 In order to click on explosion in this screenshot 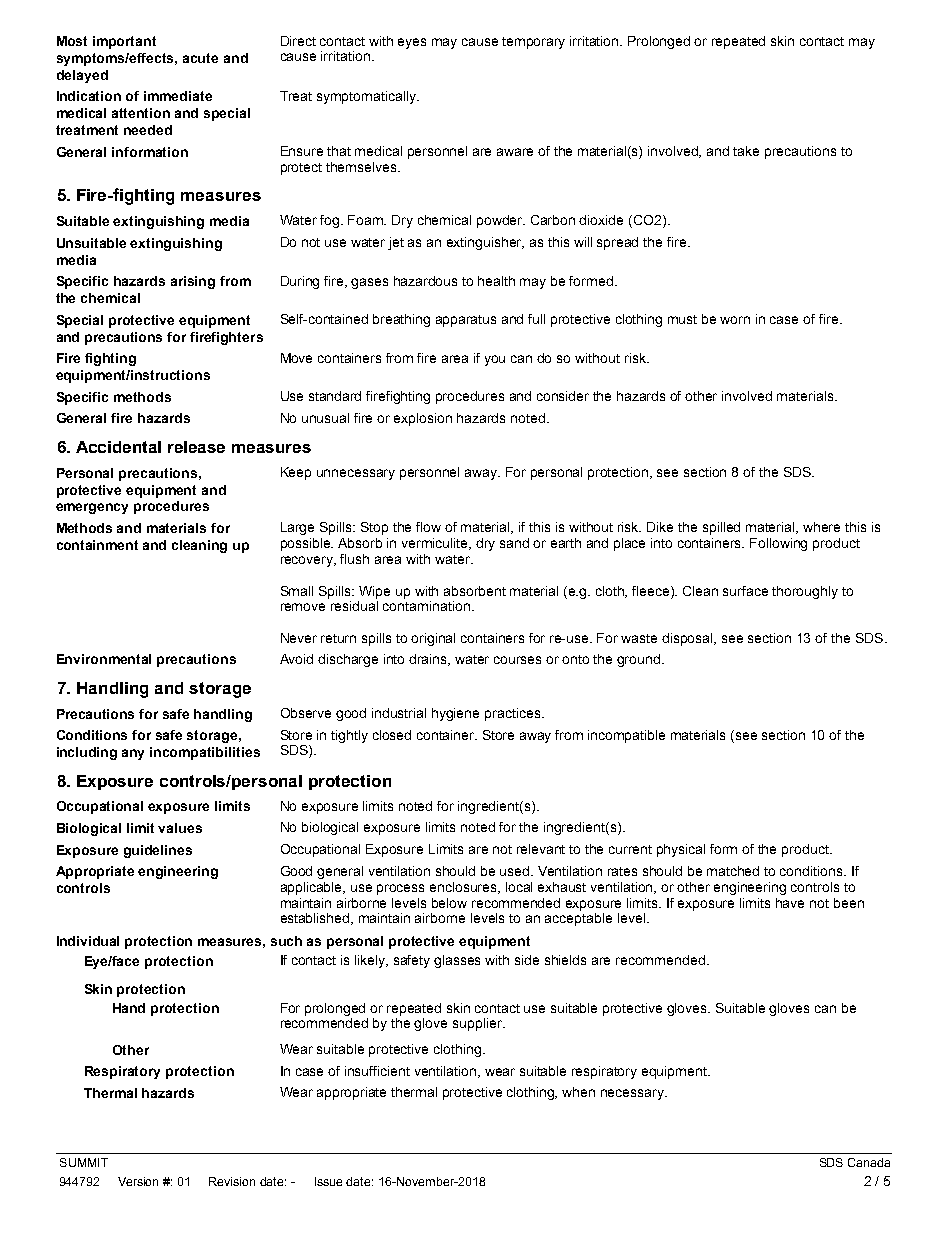, I will do `click(423, 419)`.
